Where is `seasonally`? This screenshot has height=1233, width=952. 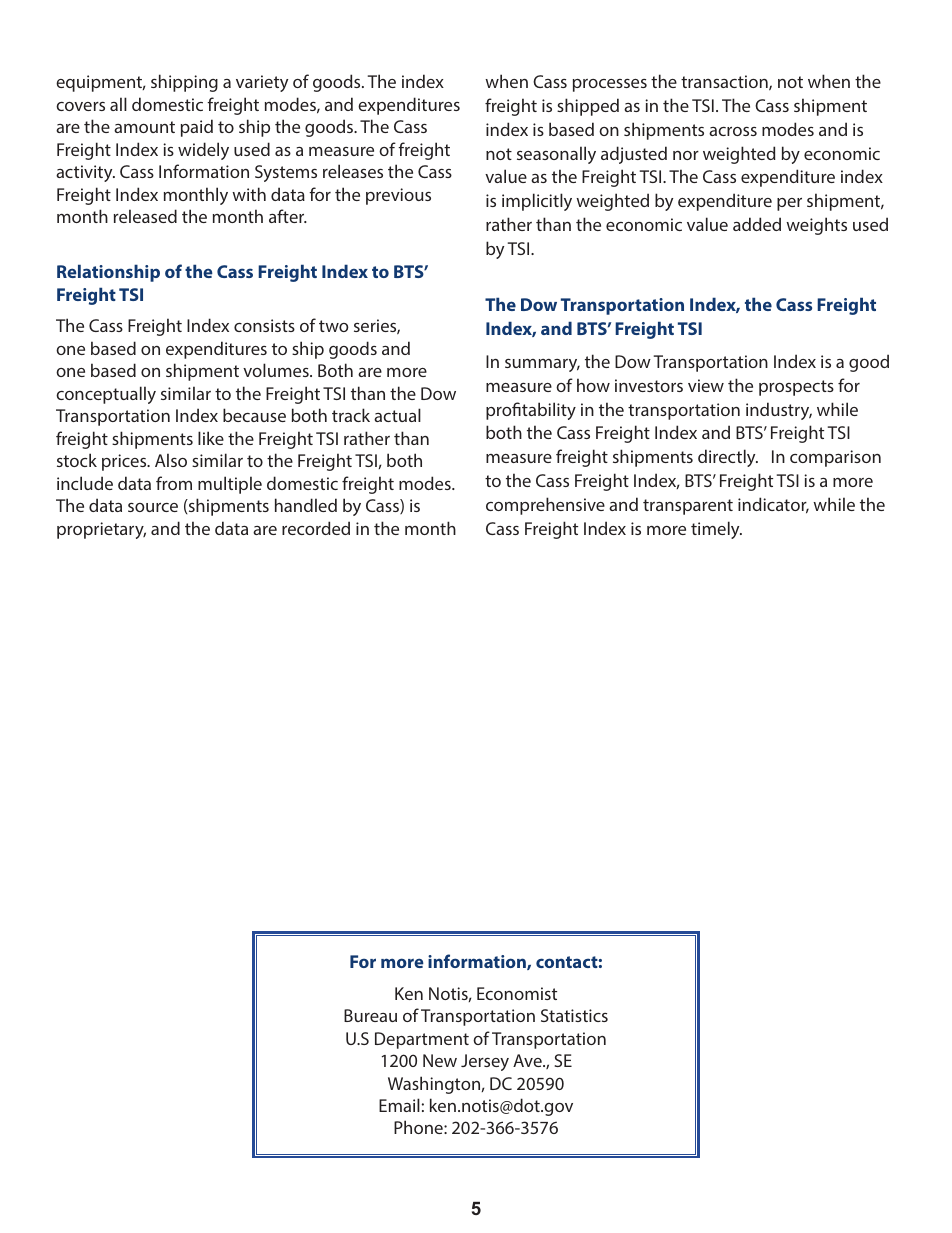
seasonally is located at coordinates (556, 155).
